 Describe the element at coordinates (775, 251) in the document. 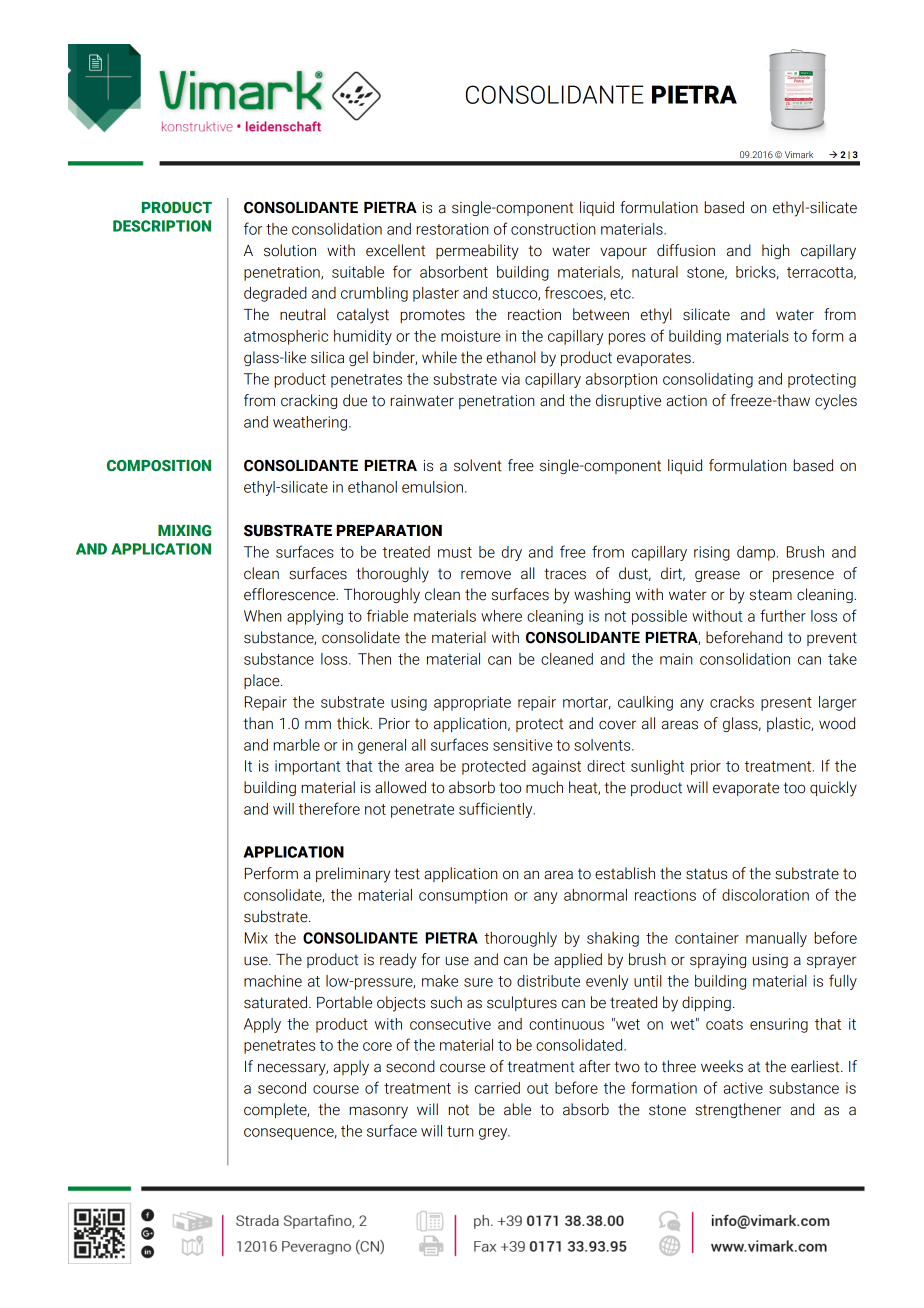

I see `high` at that location.
